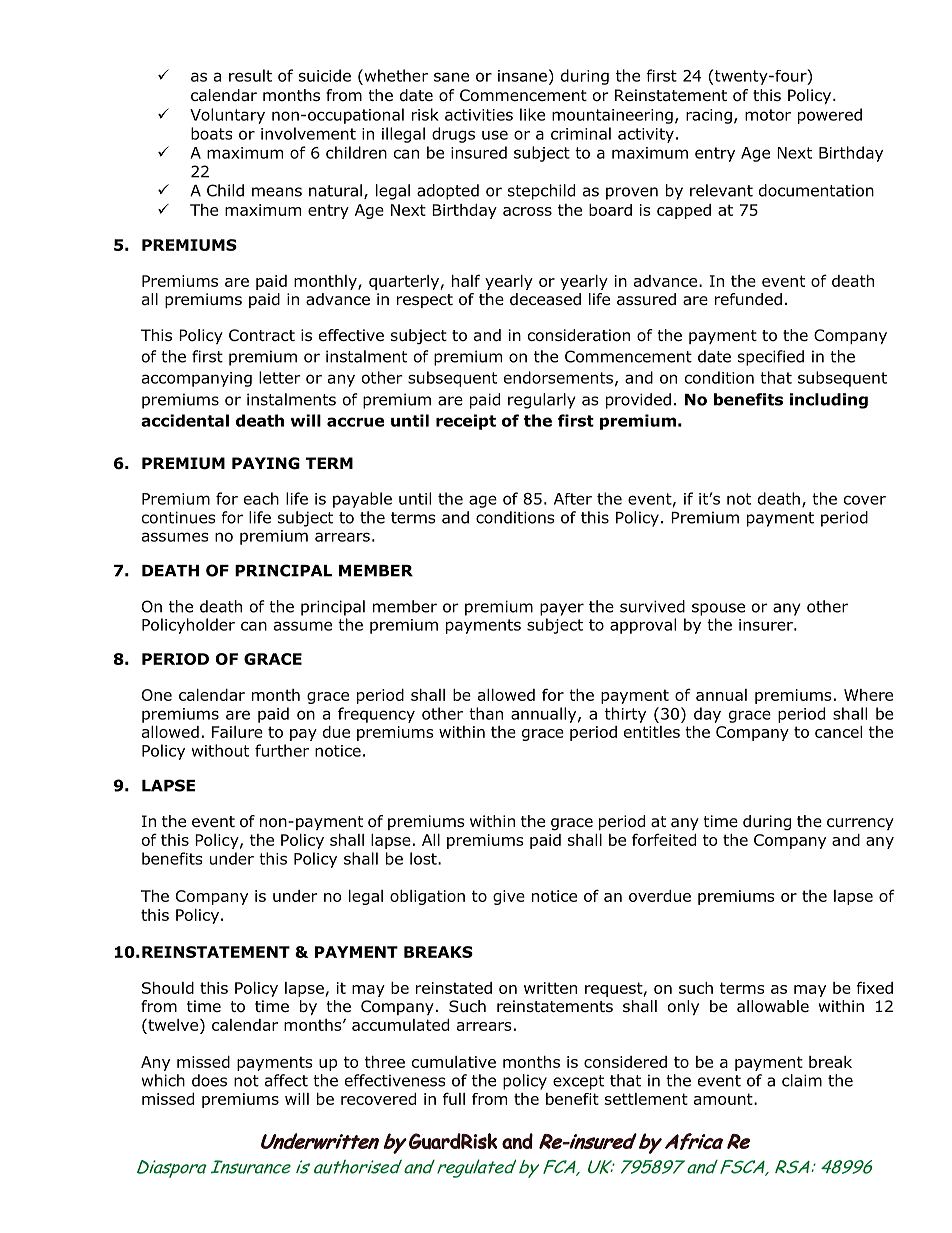 This screenshot has width=952, height=1233. I want to click on motor, so click(768, 115).
